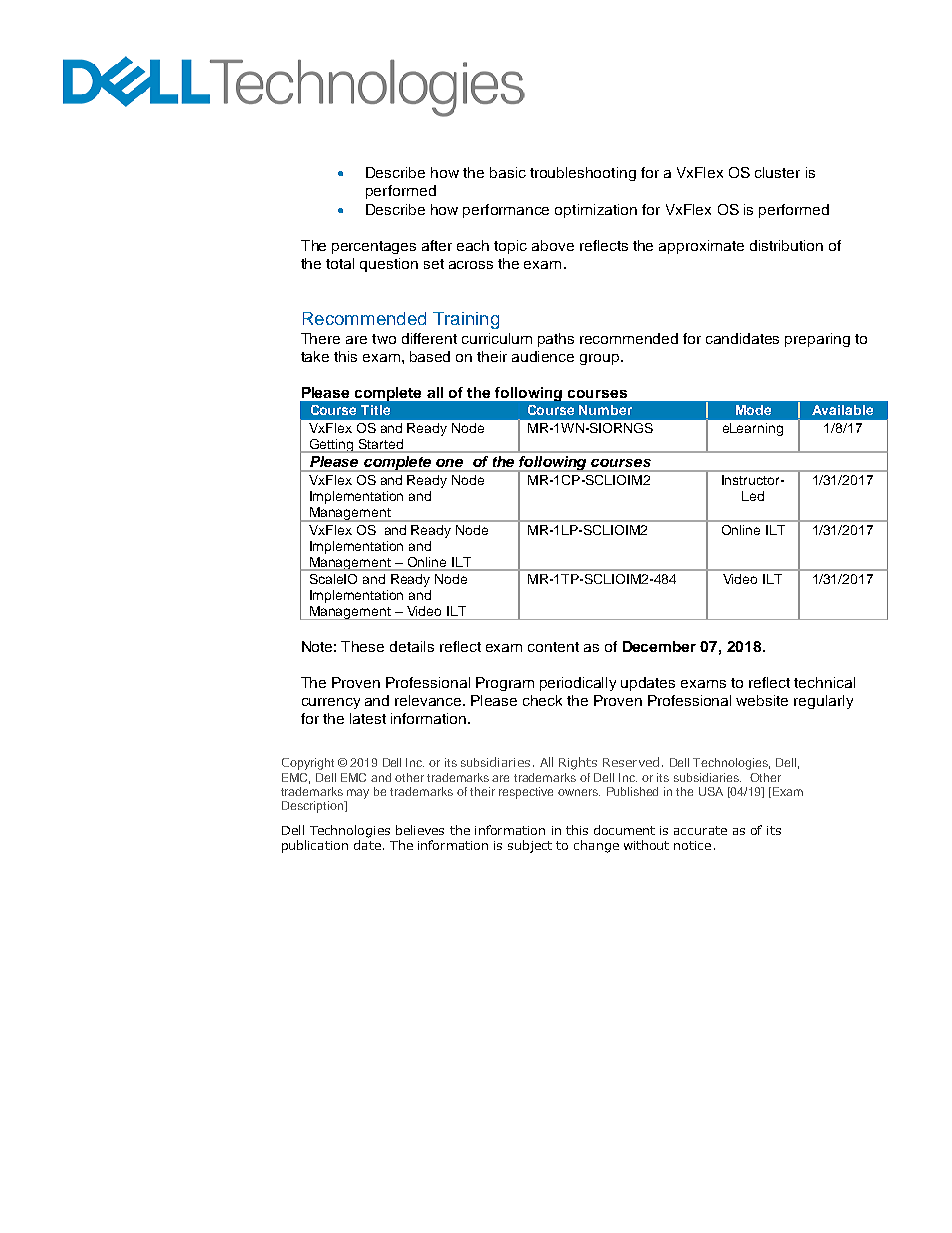 The height and width of the page is (1233, 952). Describe the element at coordinates (362, 646) in the page. I see `These` at that location.
